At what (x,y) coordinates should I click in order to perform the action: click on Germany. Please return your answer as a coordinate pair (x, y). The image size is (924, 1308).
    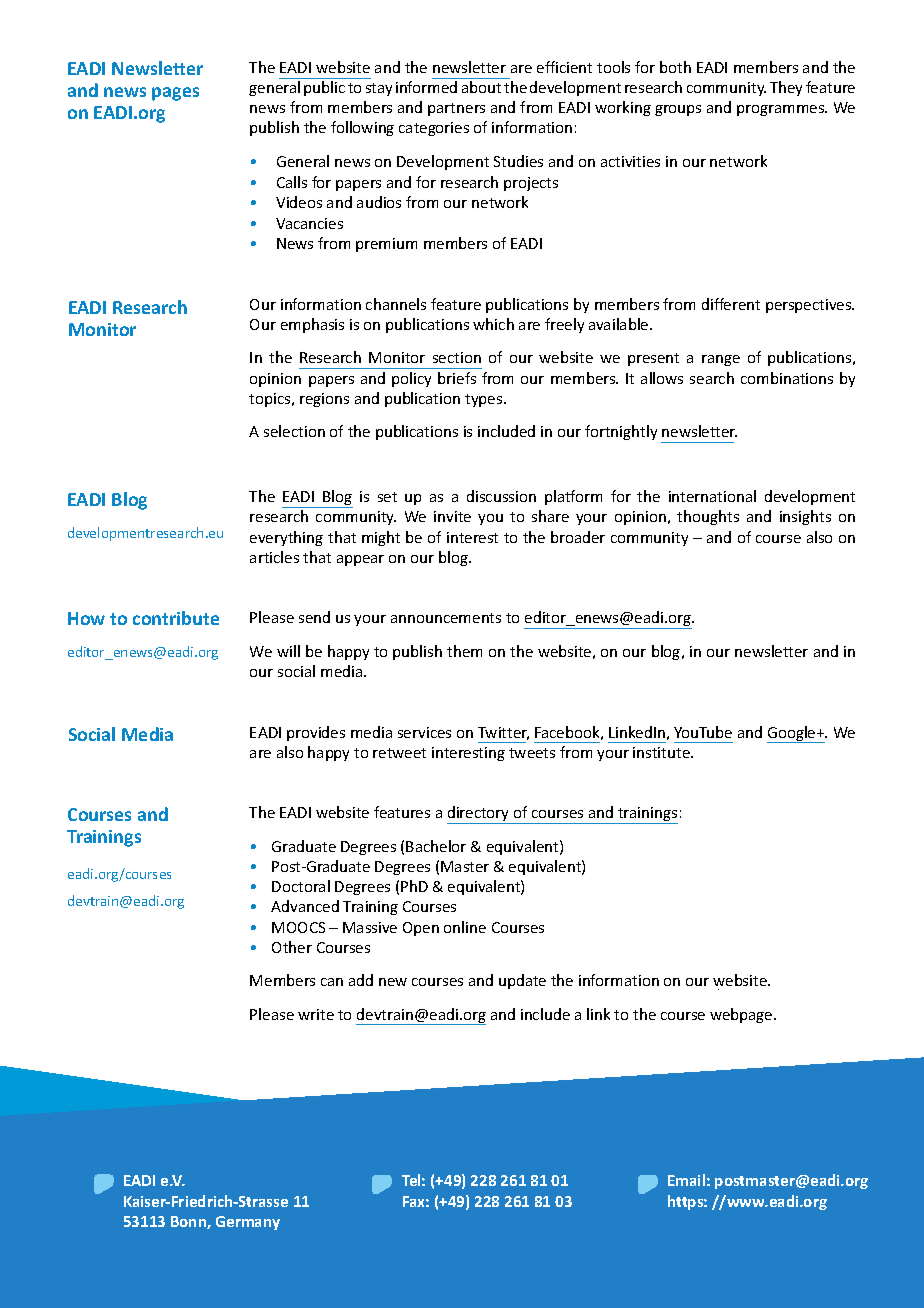
    Looking at the image, I should click on (248, 1223).
